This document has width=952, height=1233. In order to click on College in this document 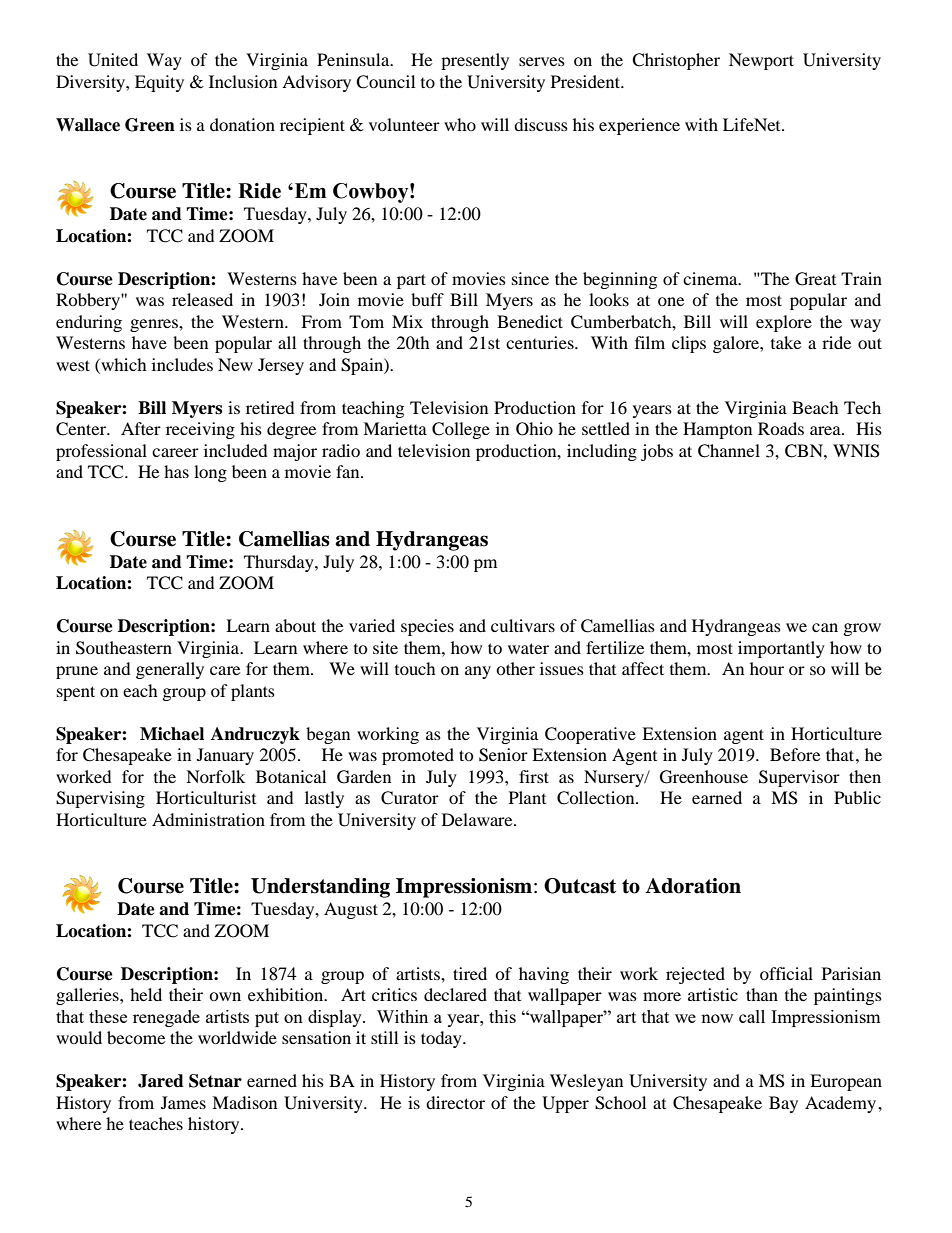, I will do `click(461, 430)`.
